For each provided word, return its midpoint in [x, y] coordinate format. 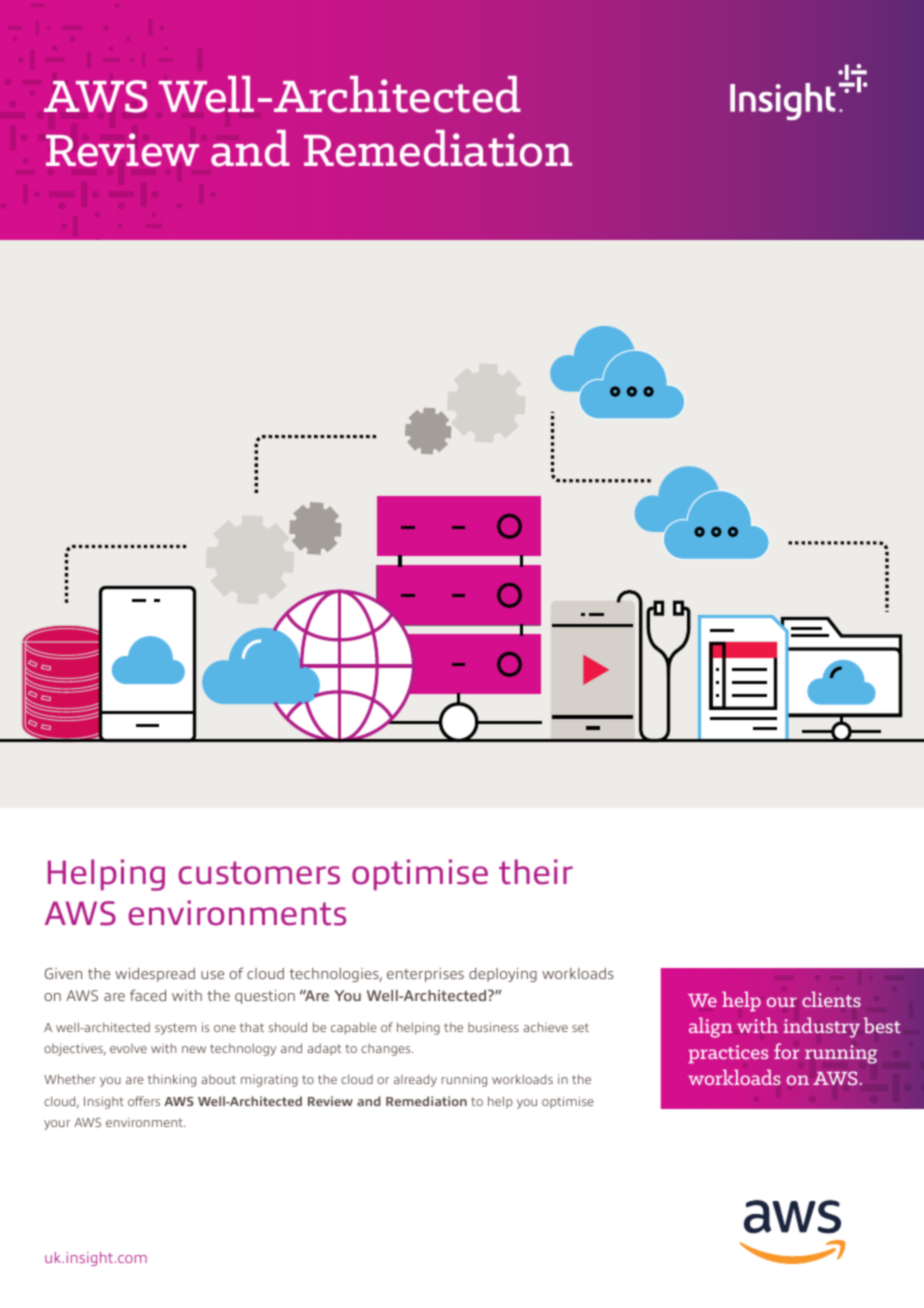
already [415, 1080]
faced [148, 995]
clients [831, 999]
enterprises [425, 975]
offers [144, 1101]
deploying [503, 975]
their [536, 872]
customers [259, 873]
